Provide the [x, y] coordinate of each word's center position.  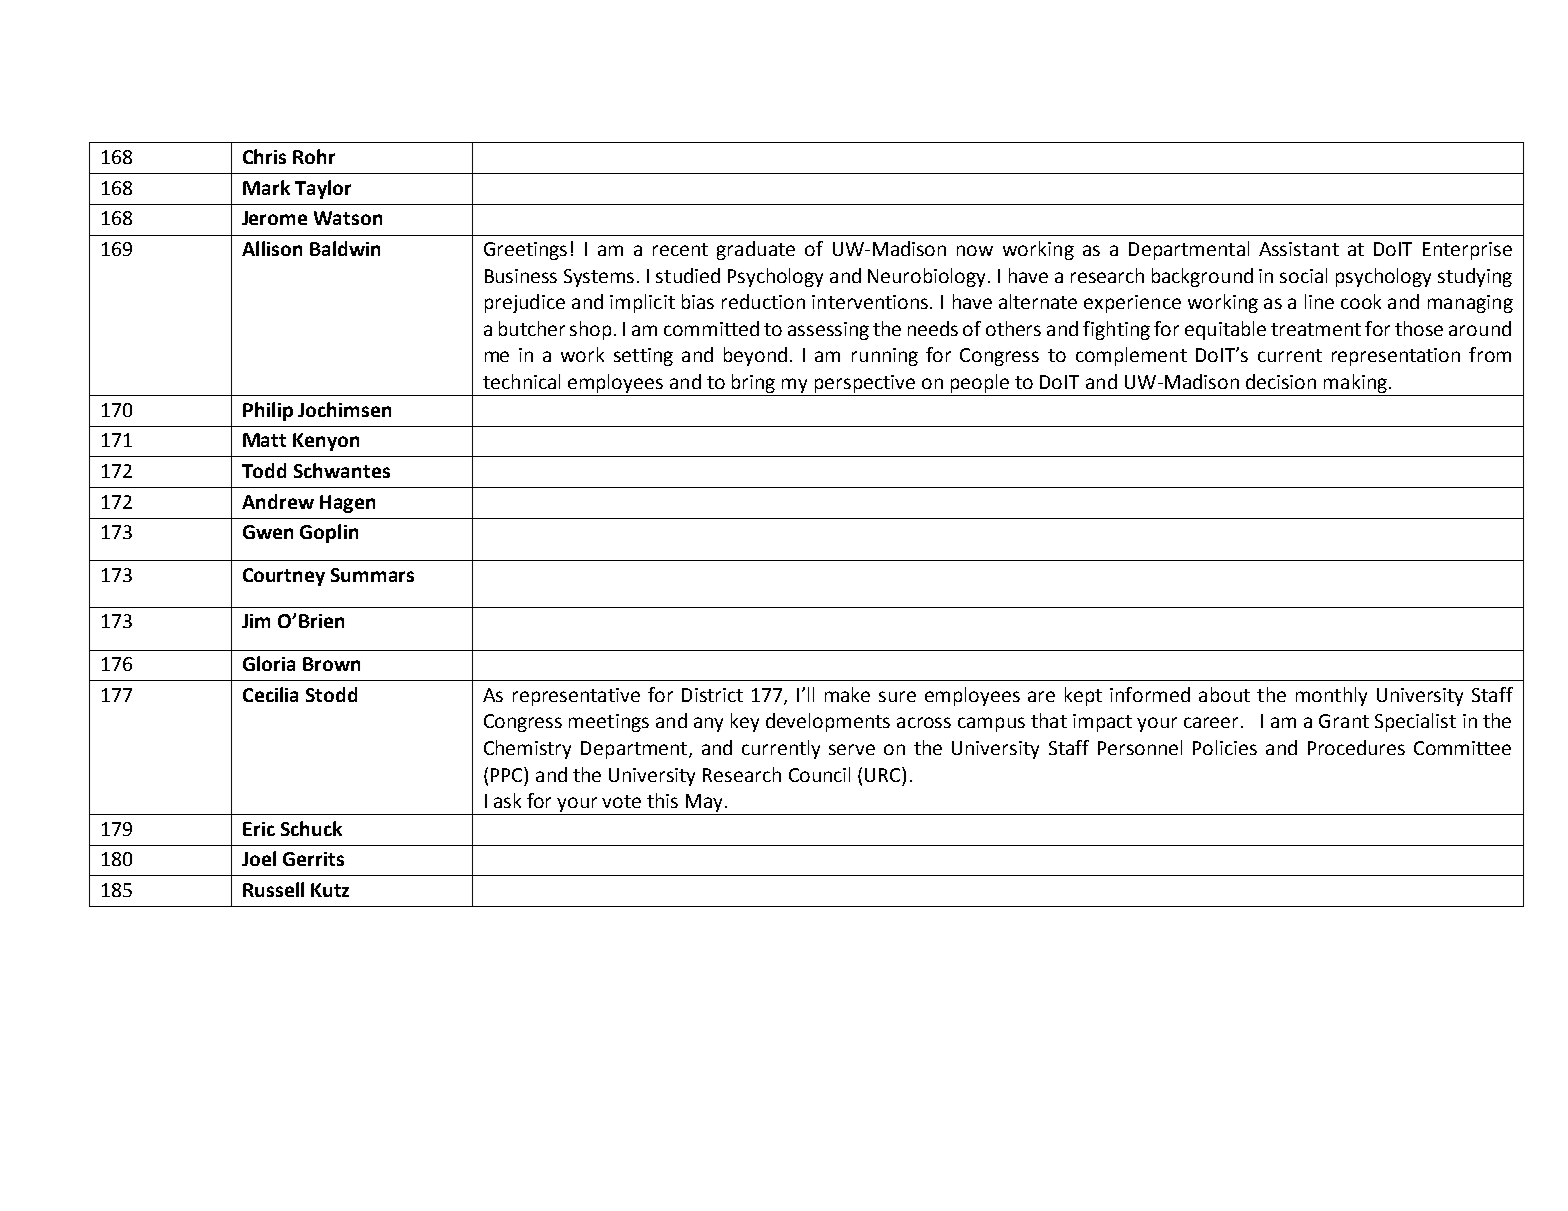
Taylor [323, 189]
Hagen [347, 504]
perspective [865, 384]
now [975, 250]
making [1355, 383]
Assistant [1299, 249]
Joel [259, 858]
